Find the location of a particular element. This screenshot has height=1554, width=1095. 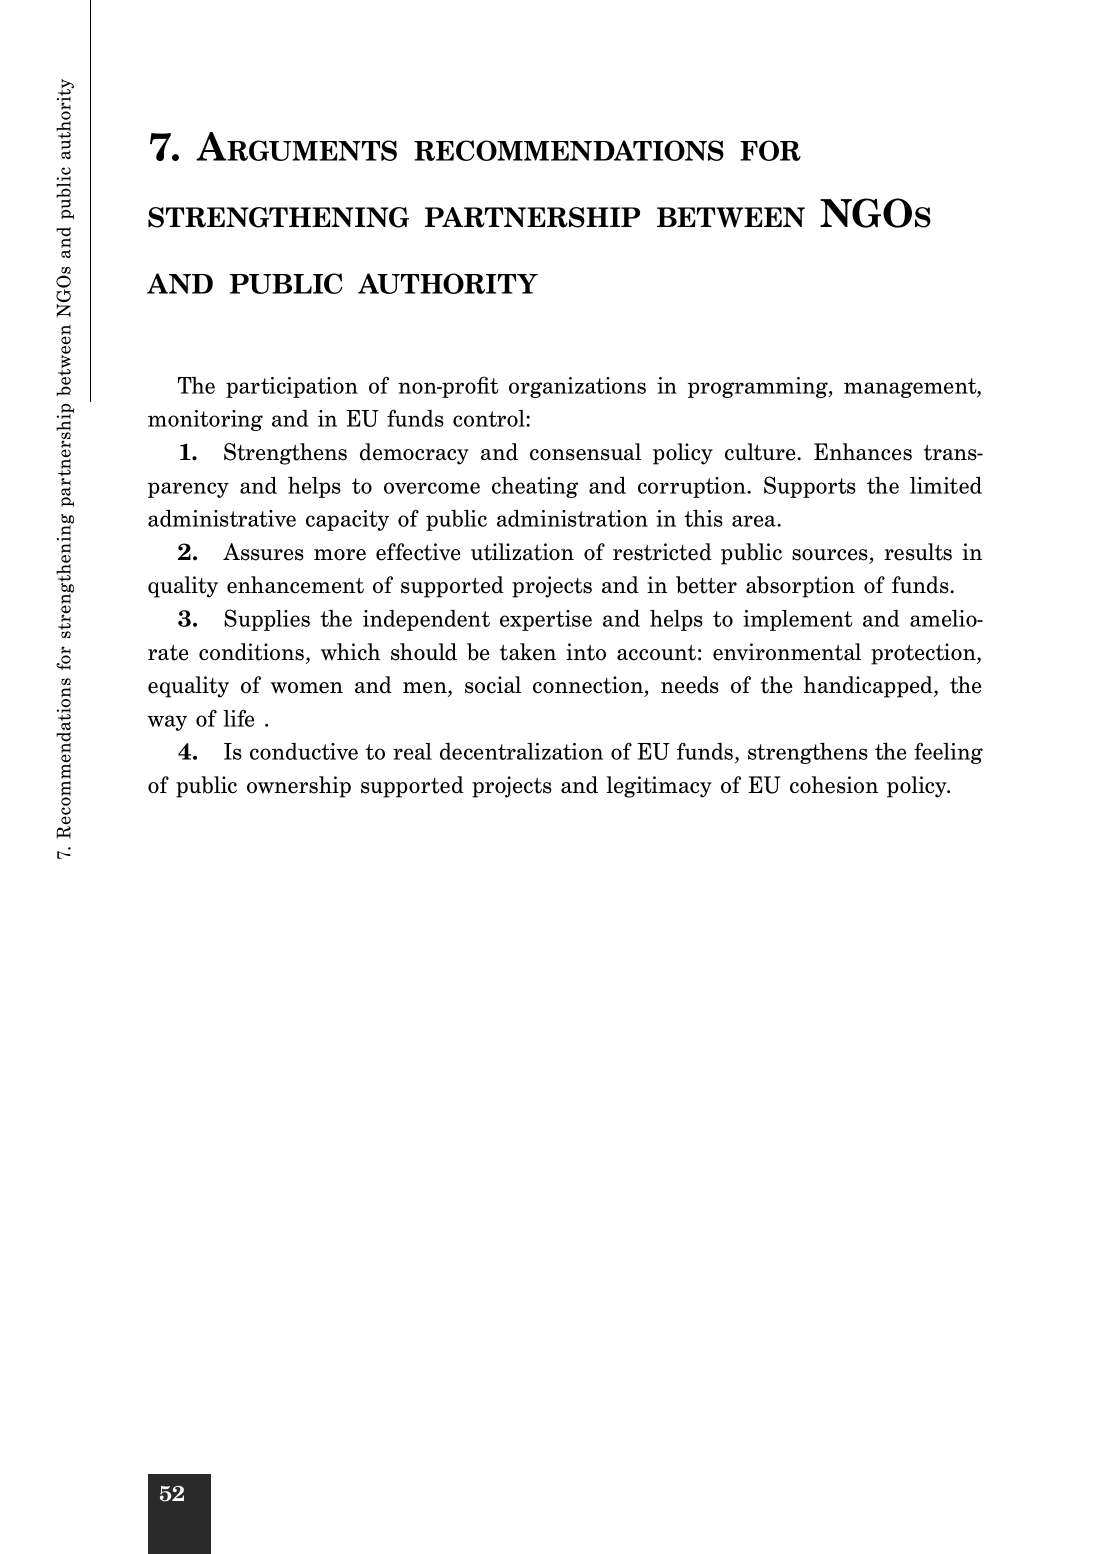

administrative is located at coordinates (222, 518).
